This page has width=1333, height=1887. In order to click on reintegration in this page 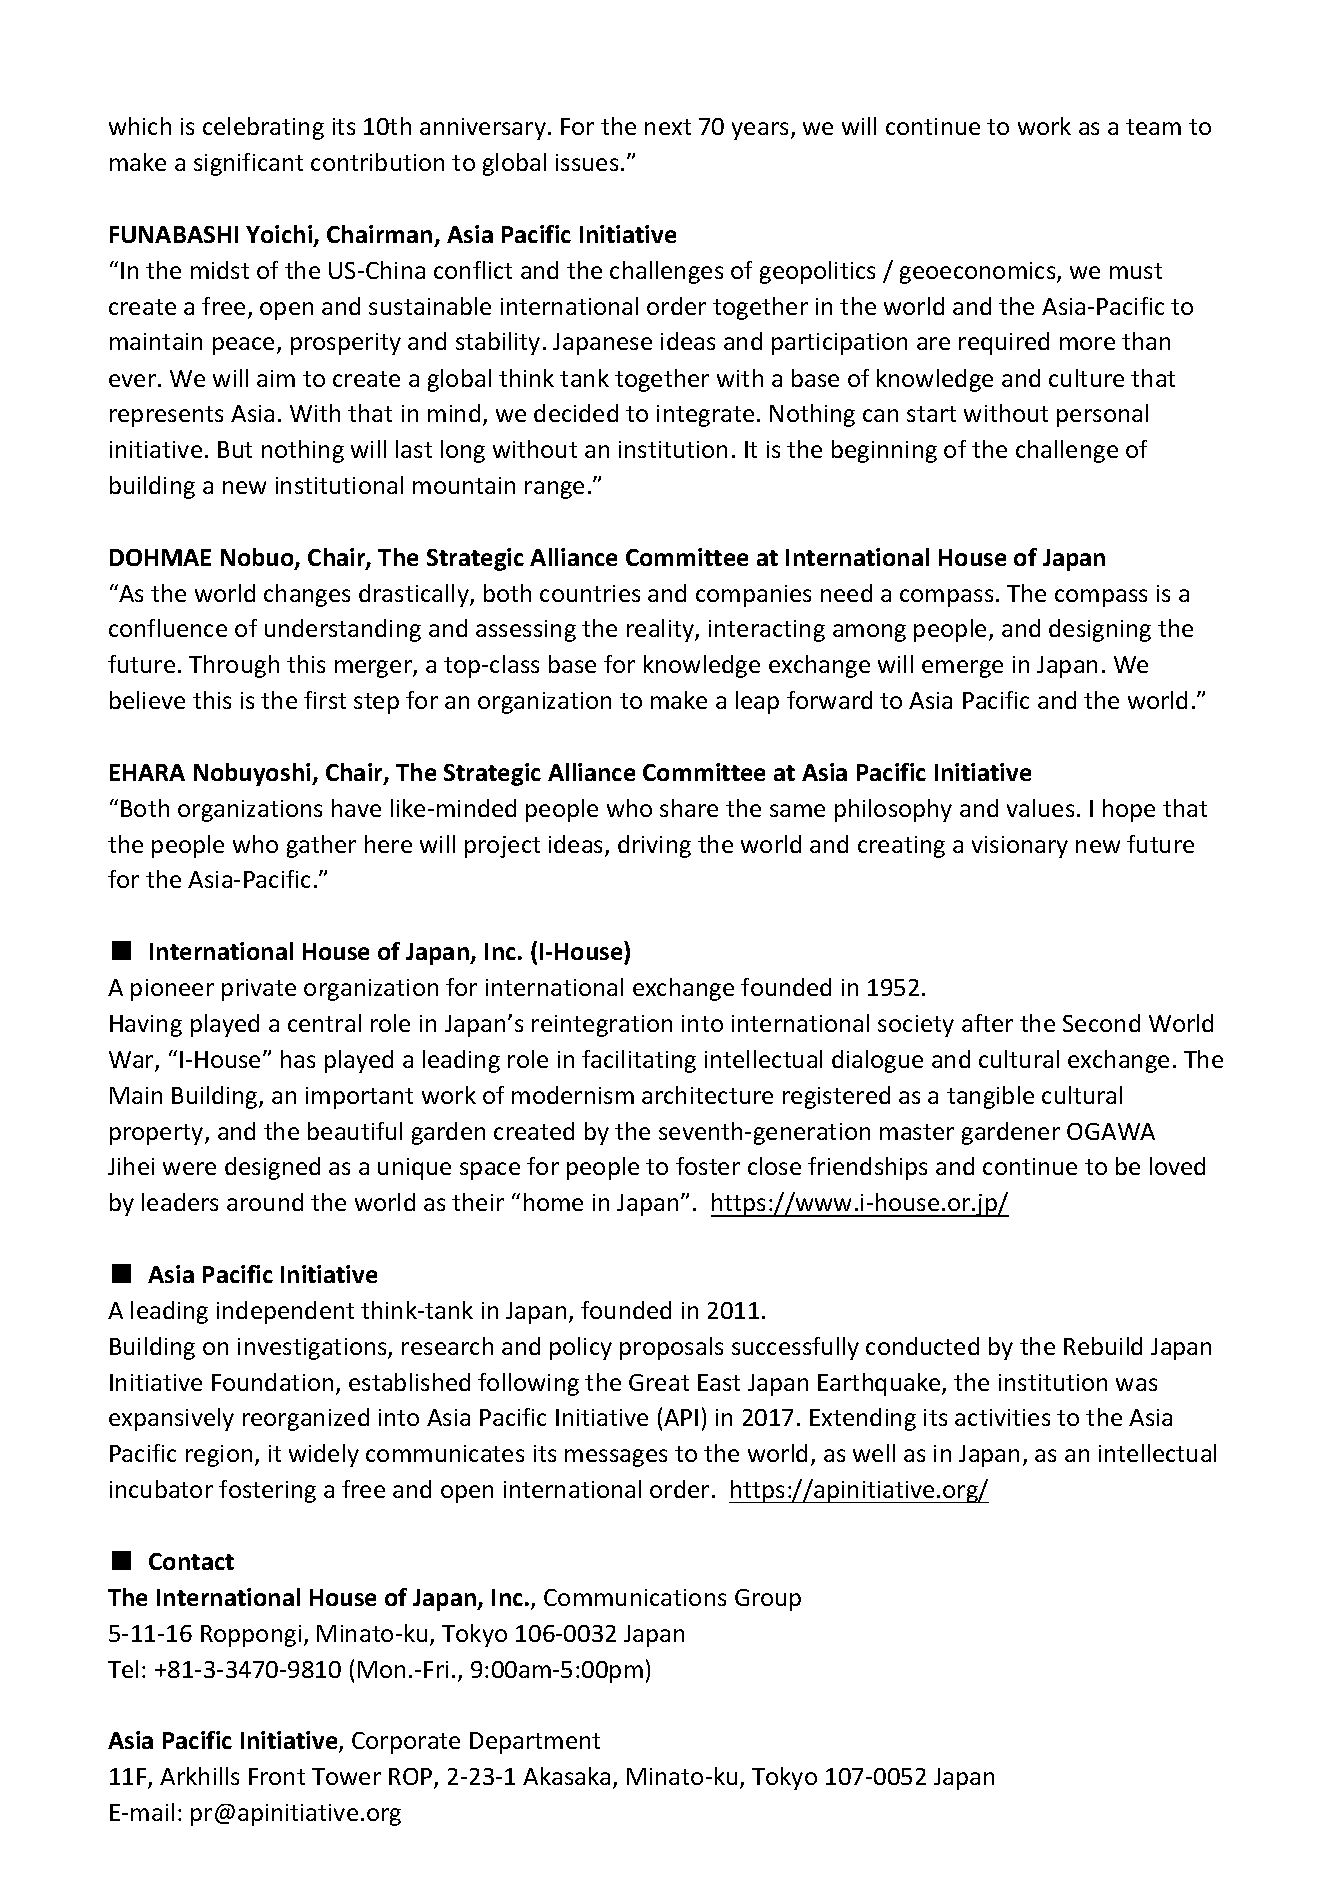, I will do `click(602, 1026)`.
